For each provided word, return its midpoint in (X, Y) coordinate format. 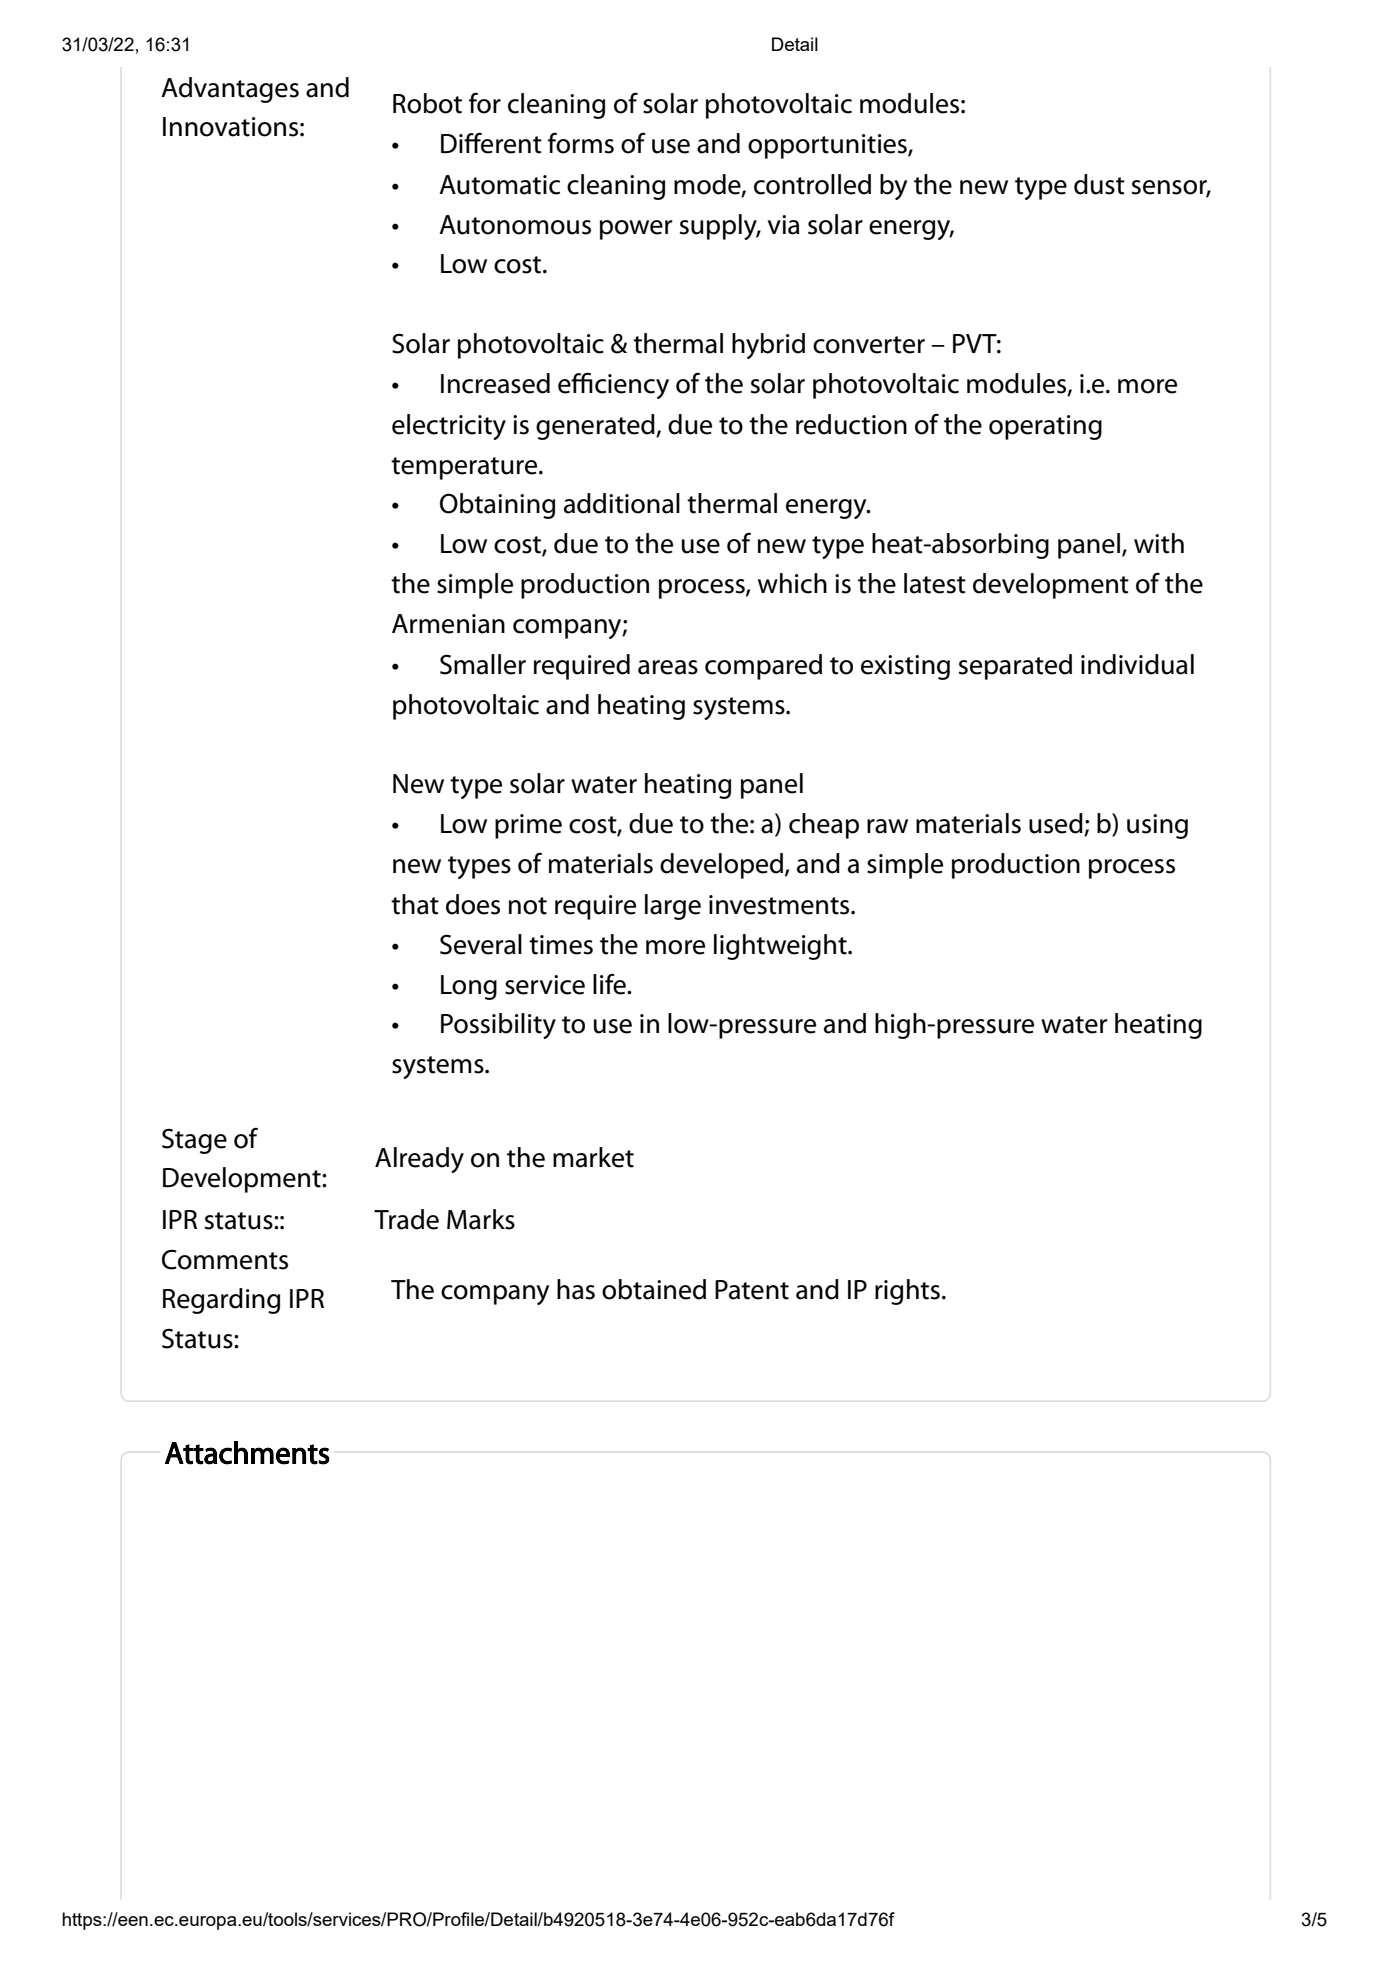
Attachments (247, 1453)
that (415, 904)
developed (721, 866)
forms (581, 143)
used (1057, 824)
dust (1099, 184)
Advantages (230, 90)
